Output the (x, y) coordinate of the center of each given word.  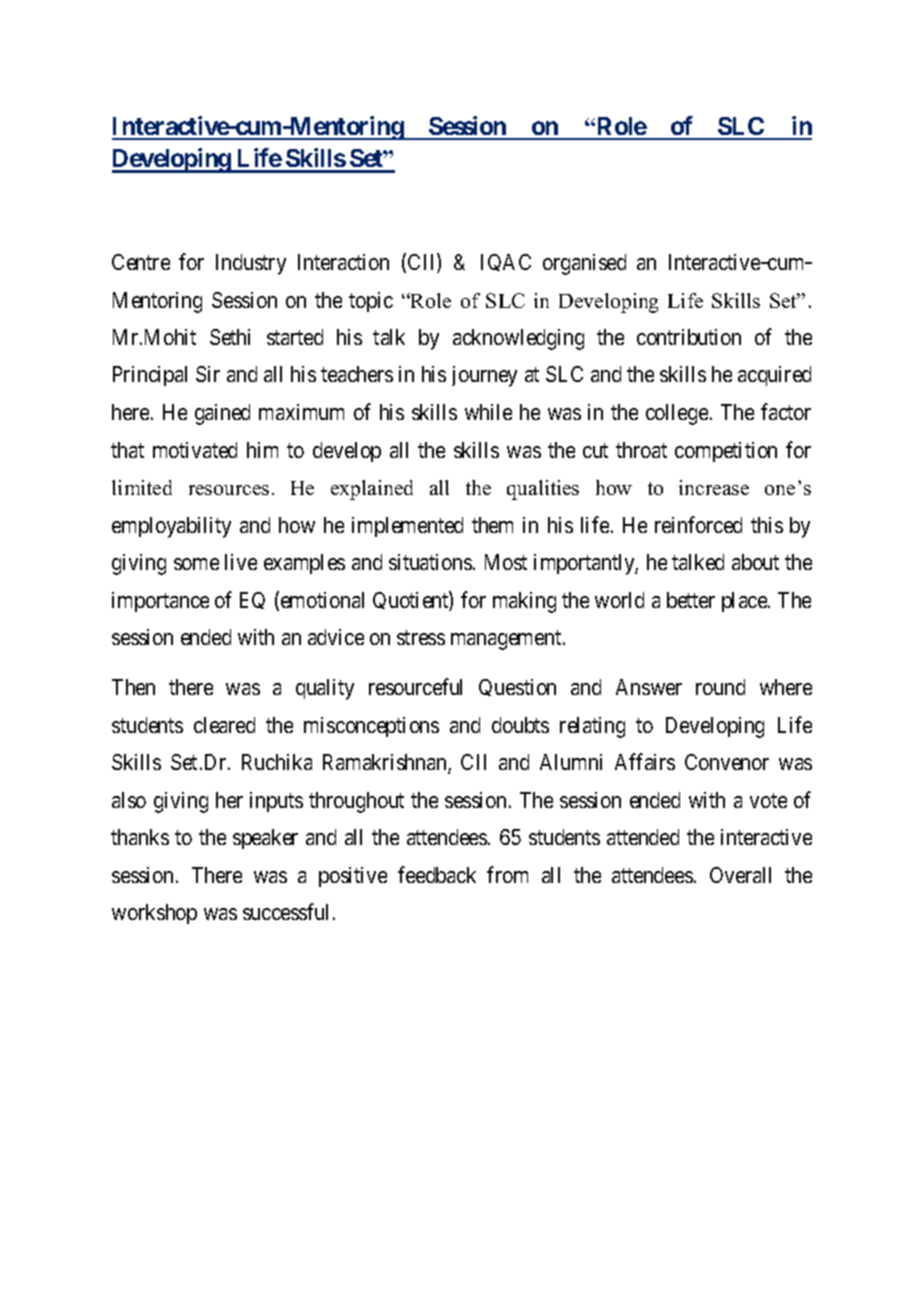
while (488, 412)
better (691, 600)
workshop (154, 914)
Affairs (645, 761)
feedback (437, 874)
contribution (689, 337)
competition (726, 452)
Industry (251, 264)
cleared (224, 725)
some (196, 564)
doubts (520, 725)
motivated (195, 450)
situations (430, 562)
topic (371, 302)
